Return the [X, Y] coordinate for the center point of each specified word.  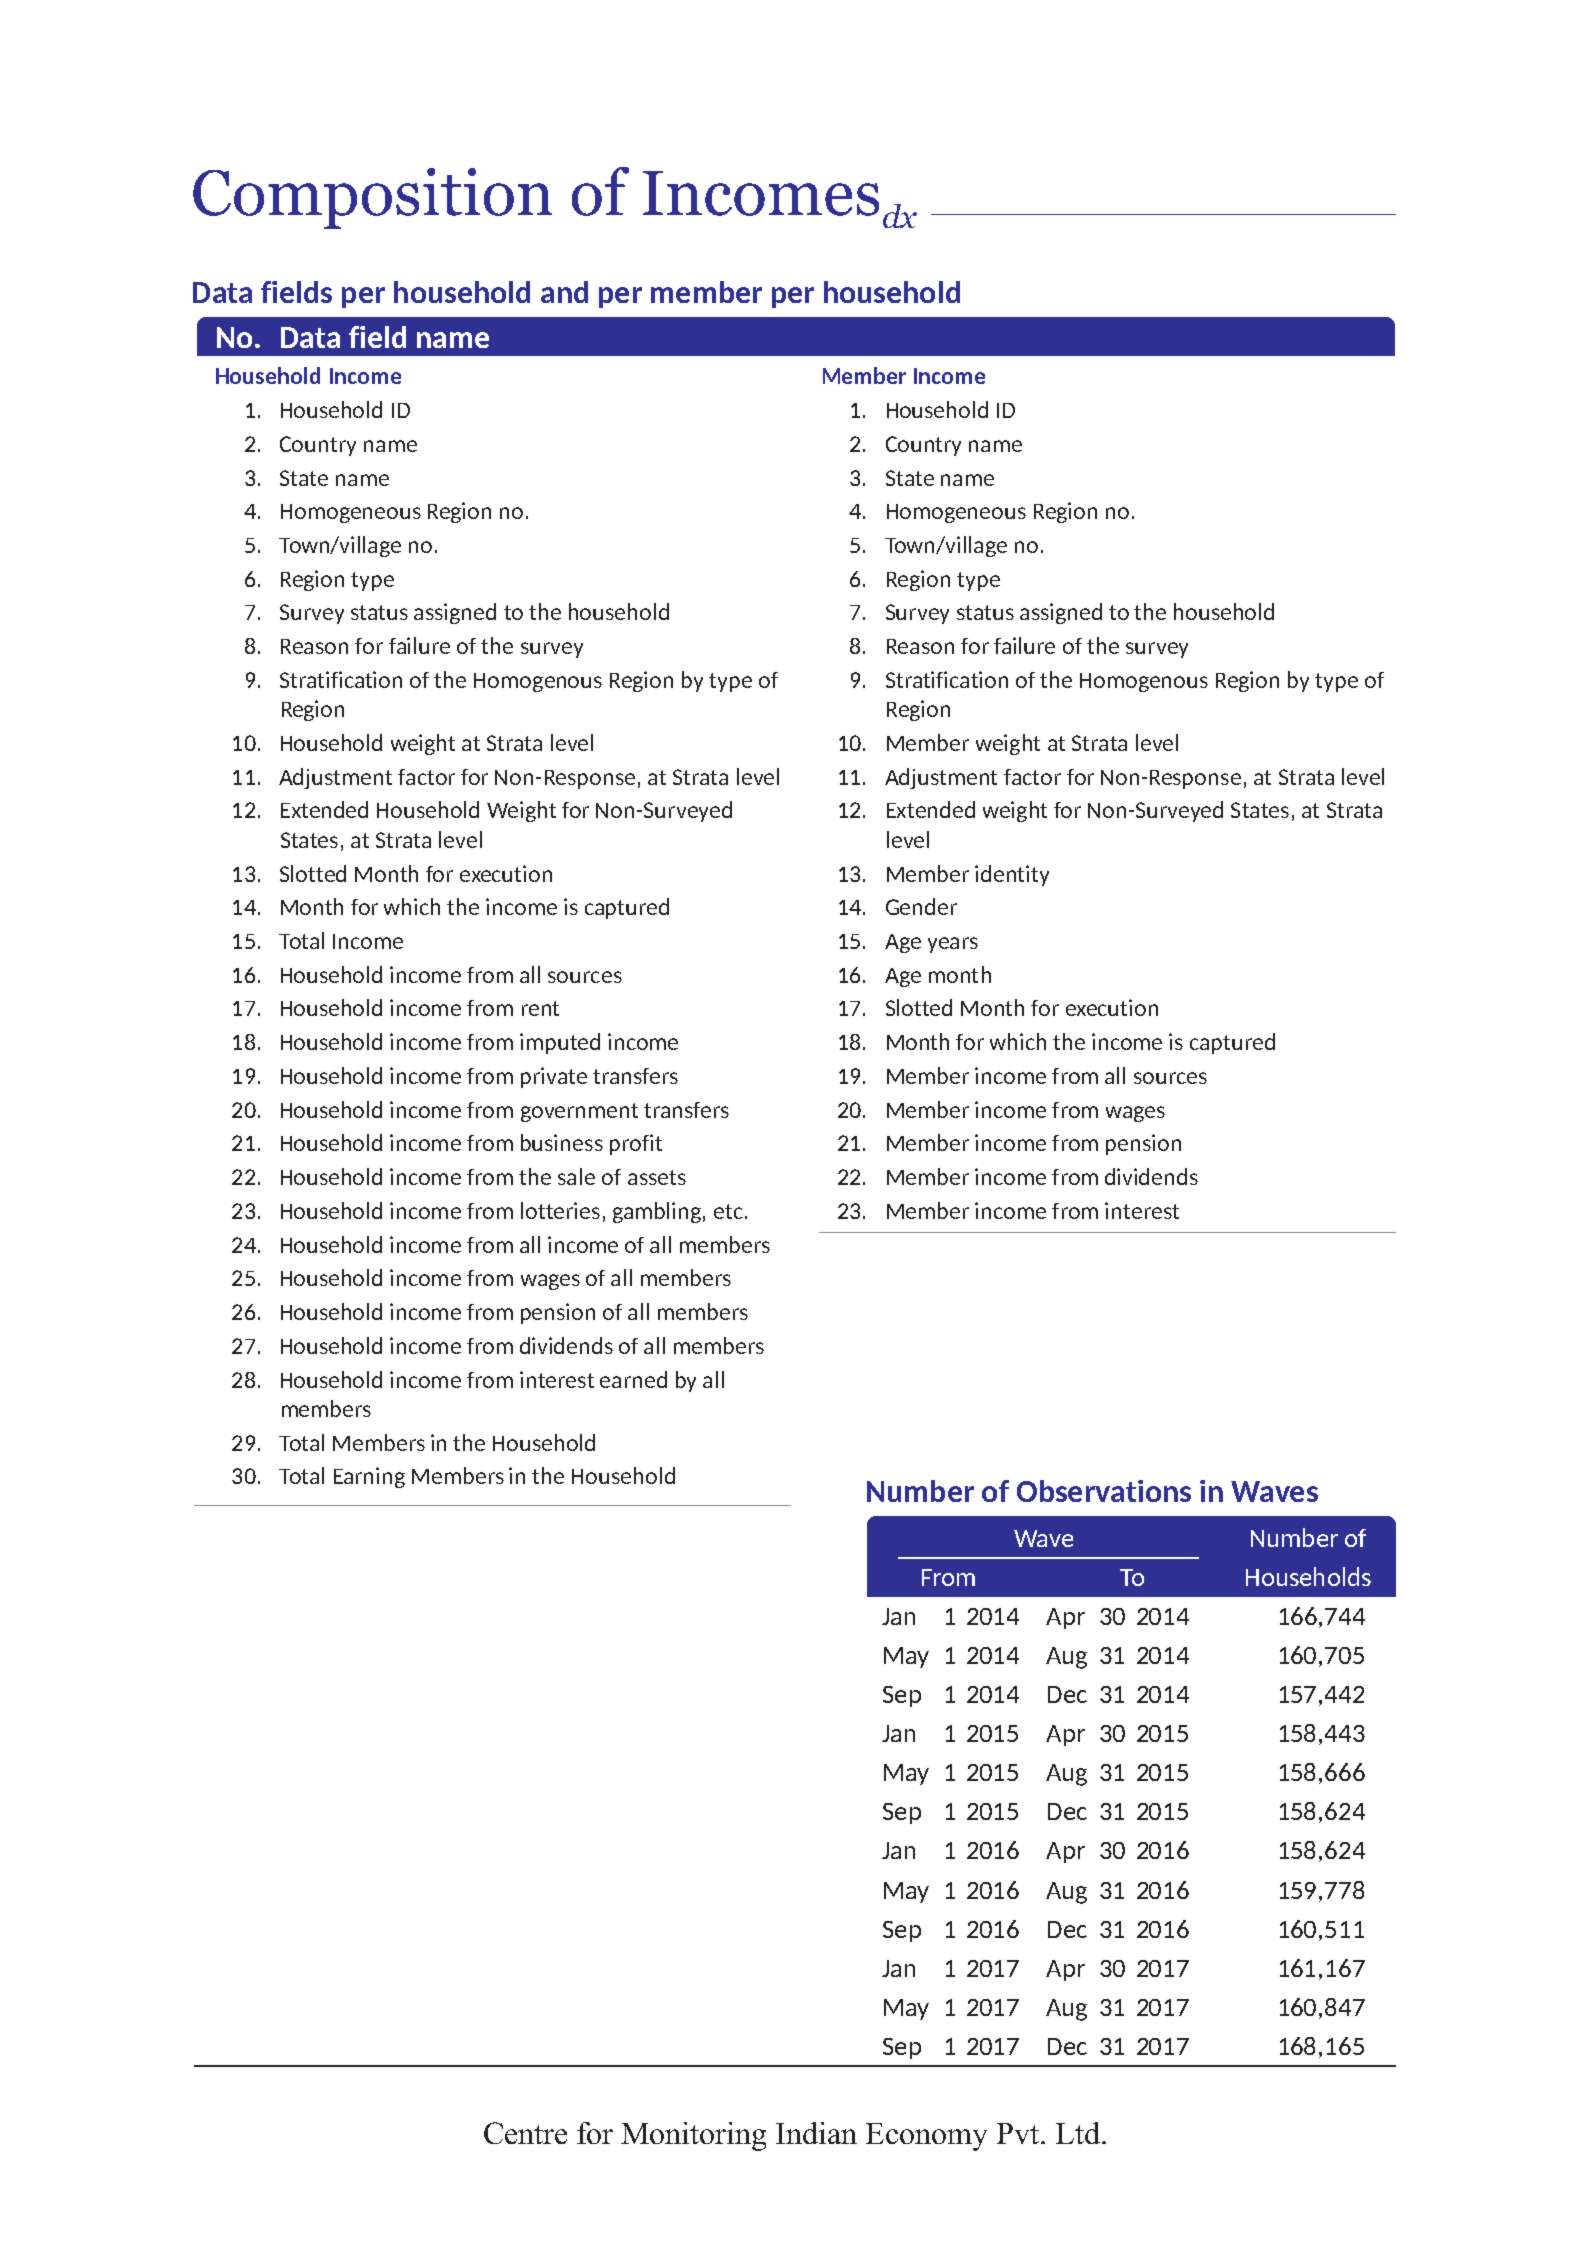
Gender [921, 906]
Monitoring [693, 2136]
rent [540, 1008]
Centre [525, 2133]
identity [1012, 875]
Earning [369, 1477]
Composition [372, 198]
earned [633, 1379]
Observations [1104, 1491]
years [953, 945]
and [564, 292]
